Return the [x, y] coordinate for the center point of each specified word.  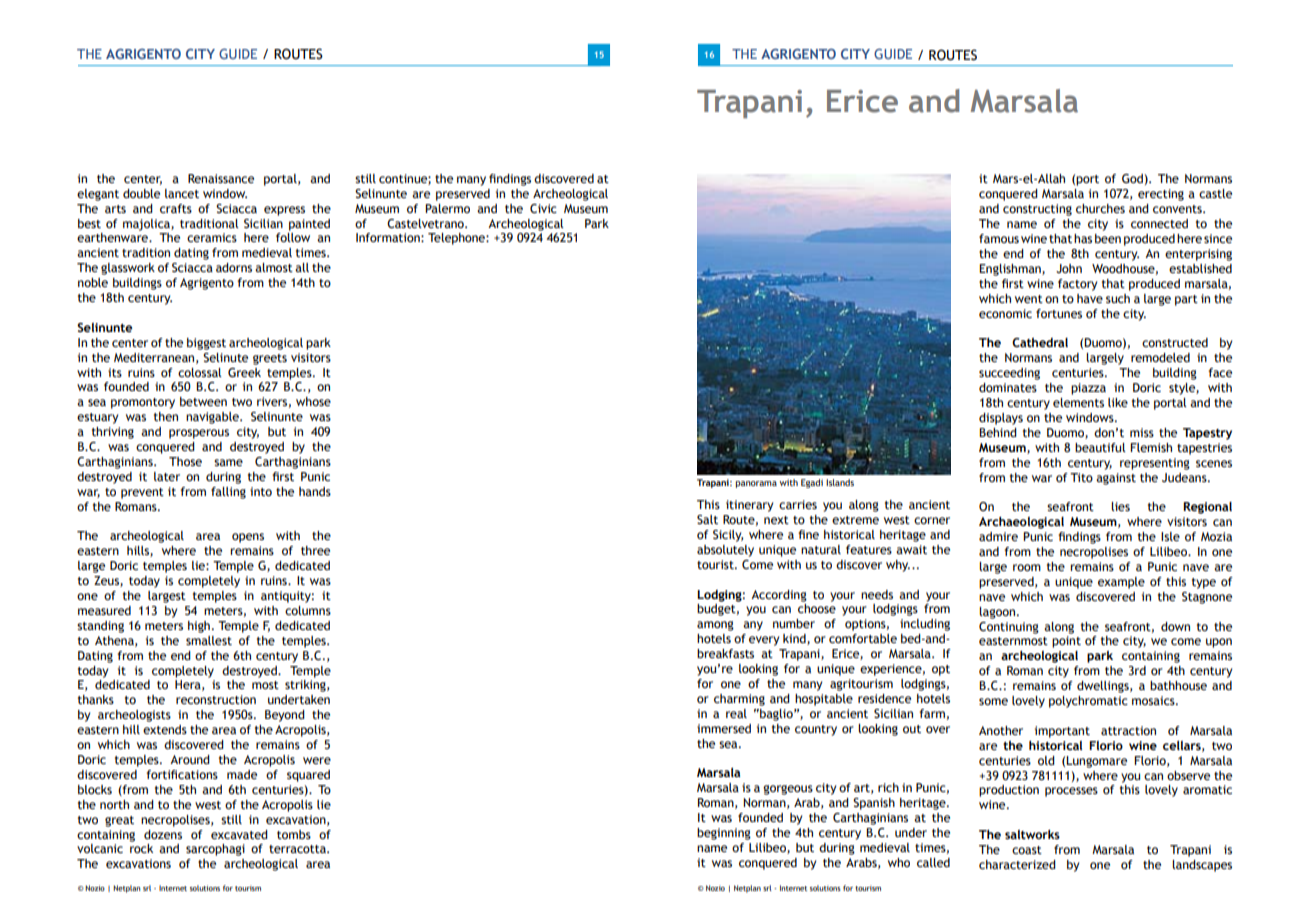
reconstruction [216, 699]
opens [248, 538]
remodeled [1160, 357]
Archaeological [1021, 523]
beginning [724, 834]
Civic [543, 208]
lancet [182, 193]
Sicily [728, 536]
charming [739, 700]
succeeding [1009, 374]
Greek [244, 372]
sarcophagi [215, 850]
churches [1100, 208]
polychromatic [1088, 702]
